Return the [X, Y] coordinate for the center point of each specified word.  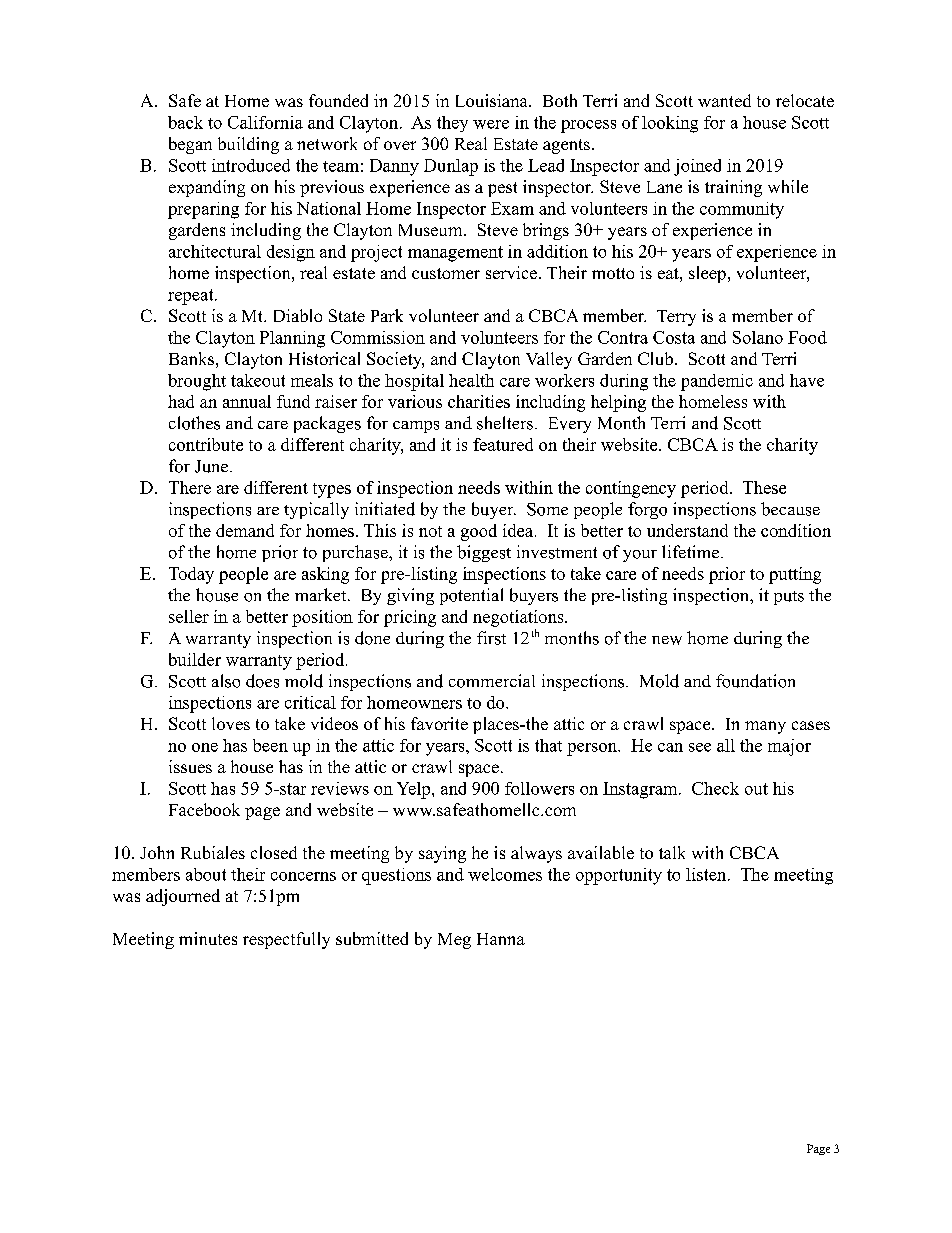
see [700, 747]
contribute [206, 444]
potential [471, 596]
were [491, 124]
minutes [208, 938]
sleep [707, 274]
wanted [724, 100]
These [764, 487]
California [265, 122]
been [270, 745]
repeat [192, 297]
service [511, 272]
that [548, 745]
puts [789, 598]
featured [503, 444]
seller [189, 616]
